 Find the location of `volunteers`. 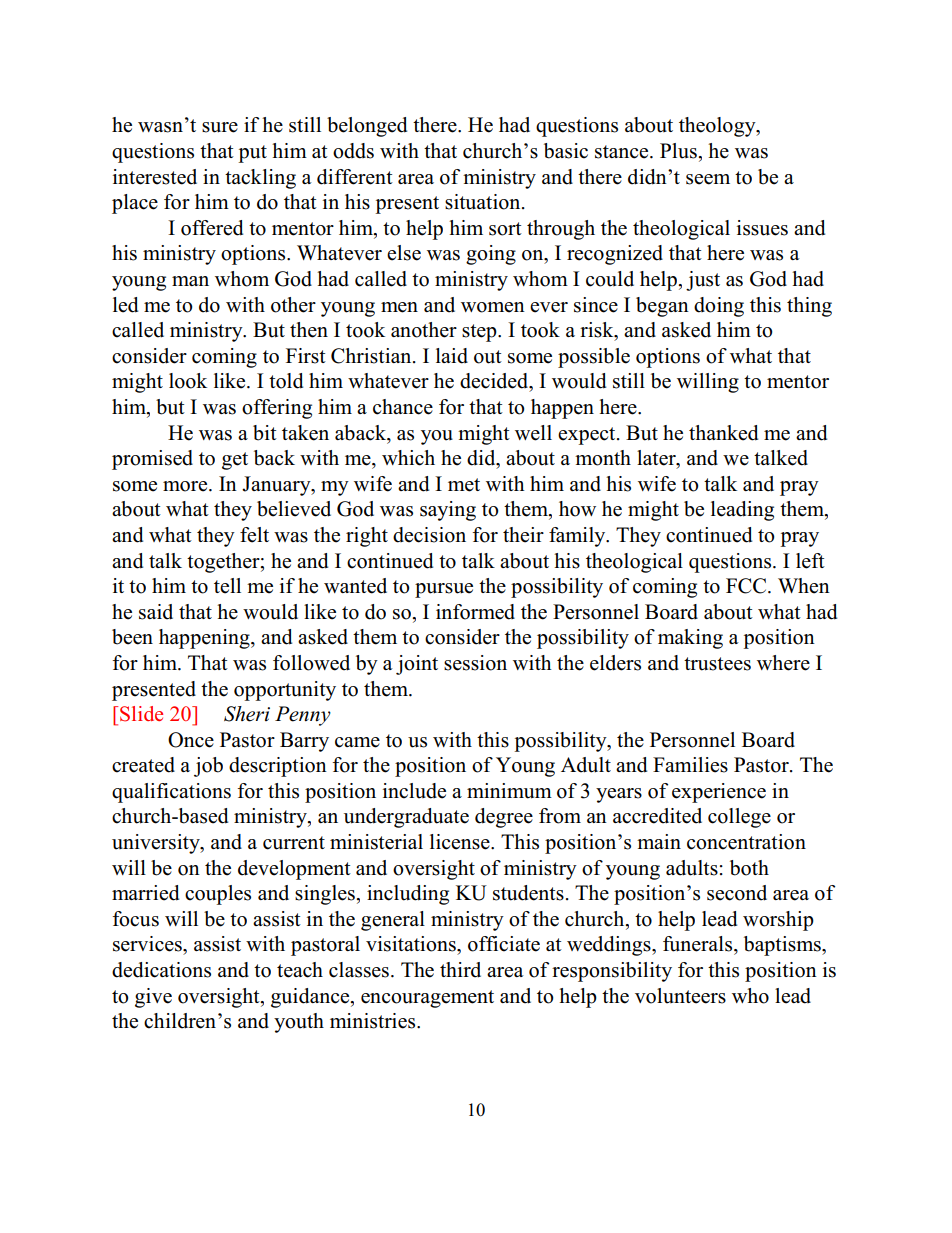

volunteers is located at coordinates (680, 996).
